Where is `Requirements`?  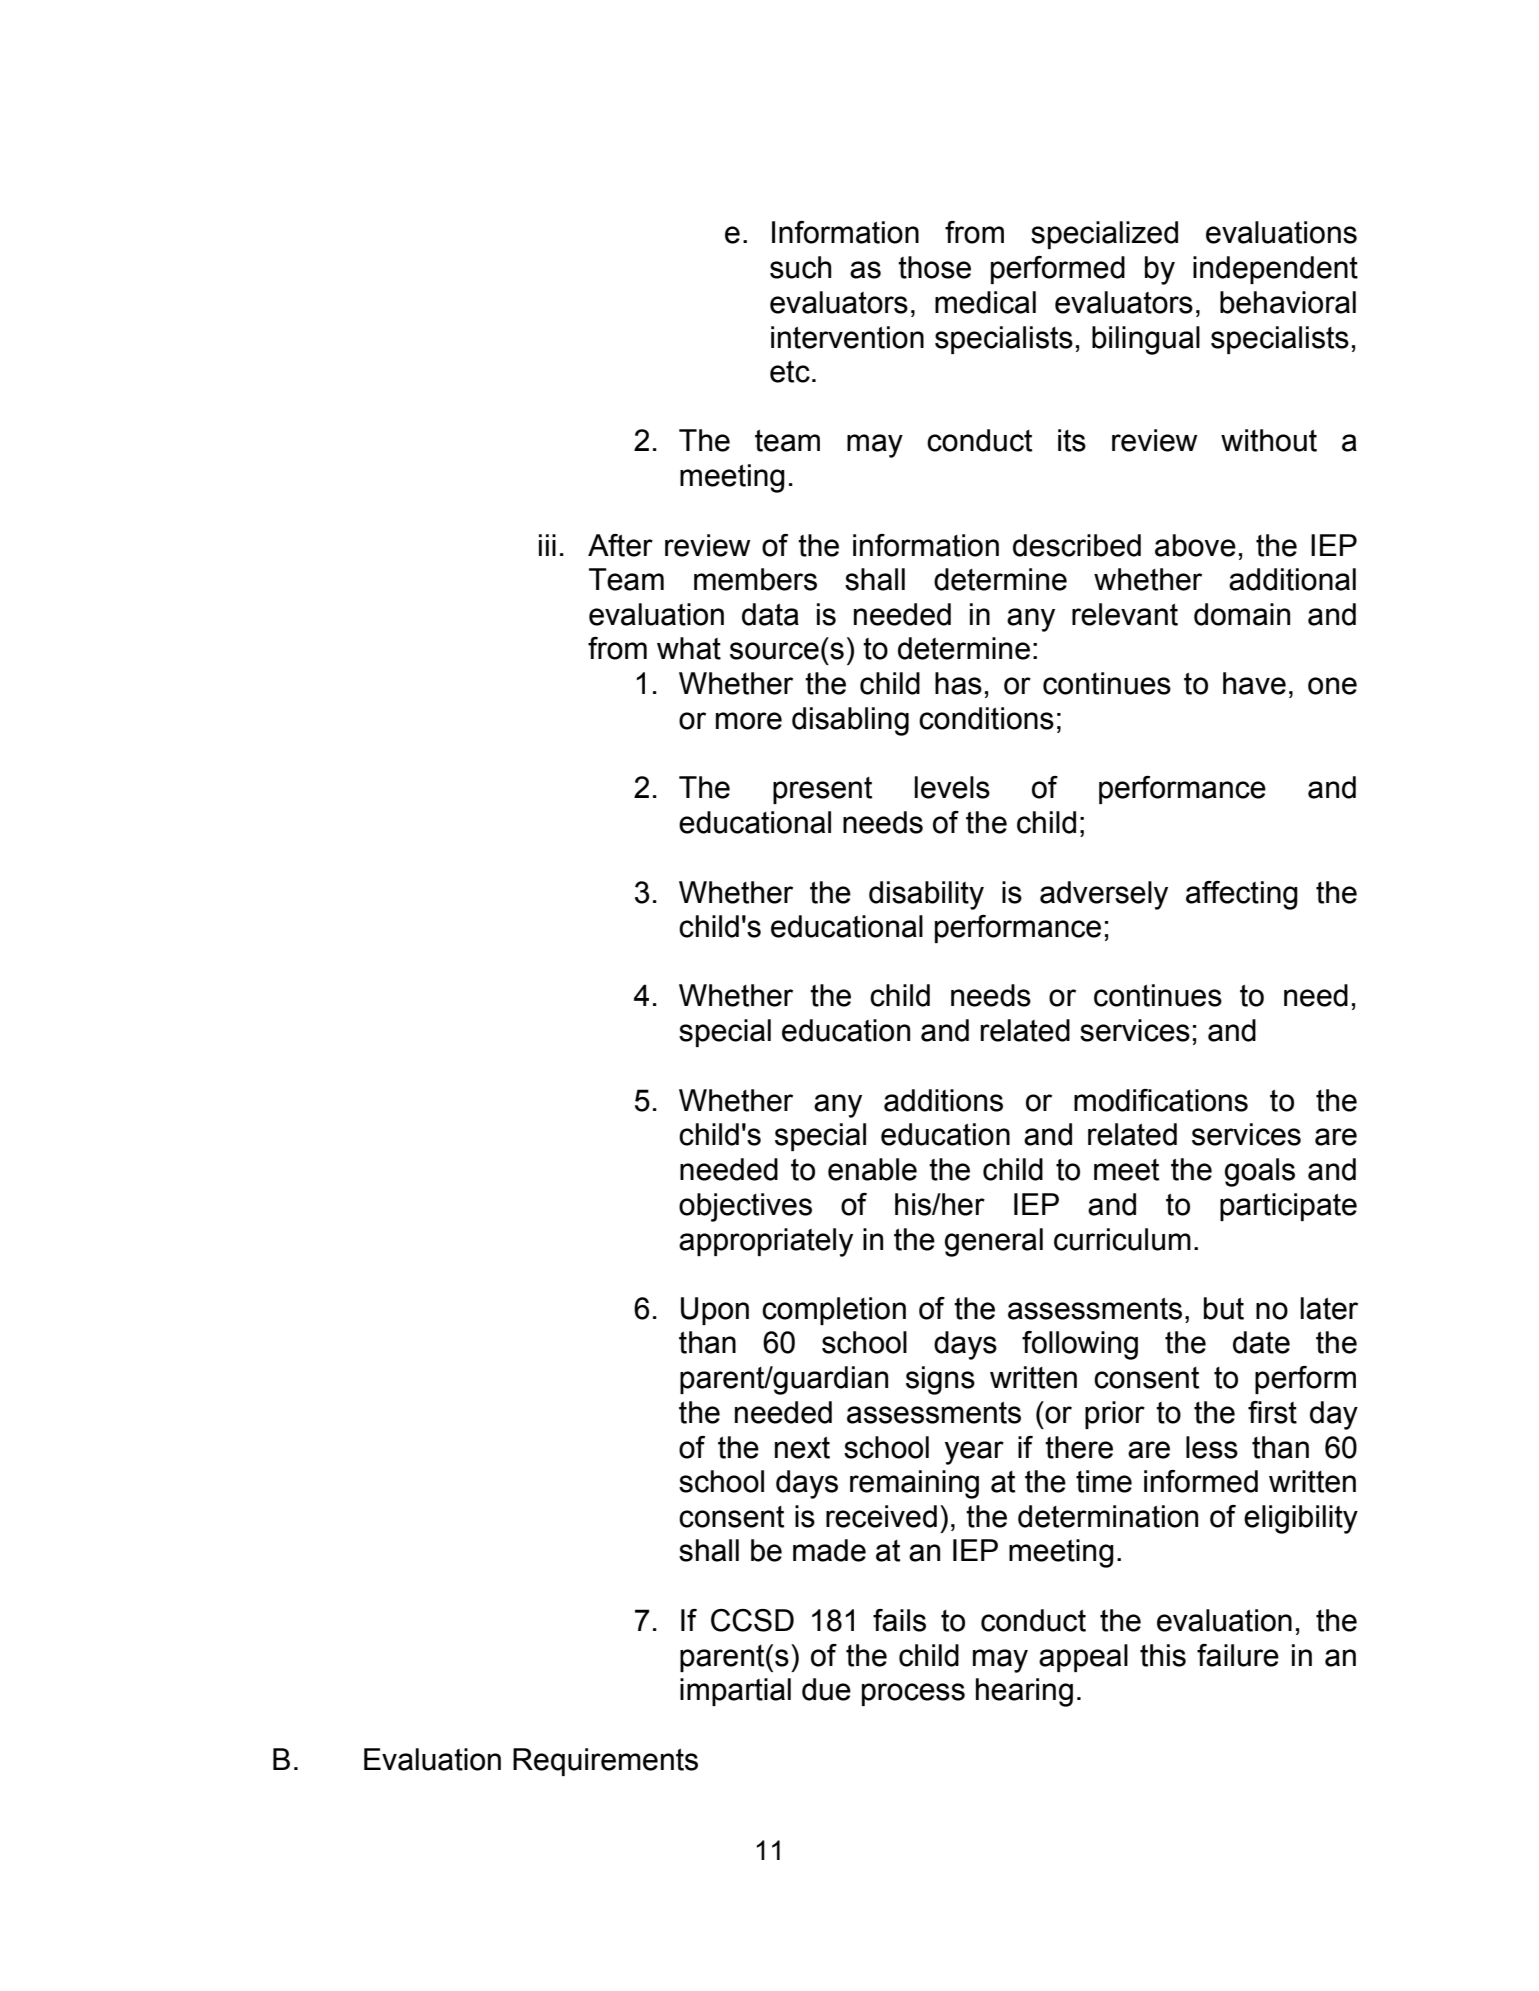
Requirements is located at coordinates (605, 1762).
